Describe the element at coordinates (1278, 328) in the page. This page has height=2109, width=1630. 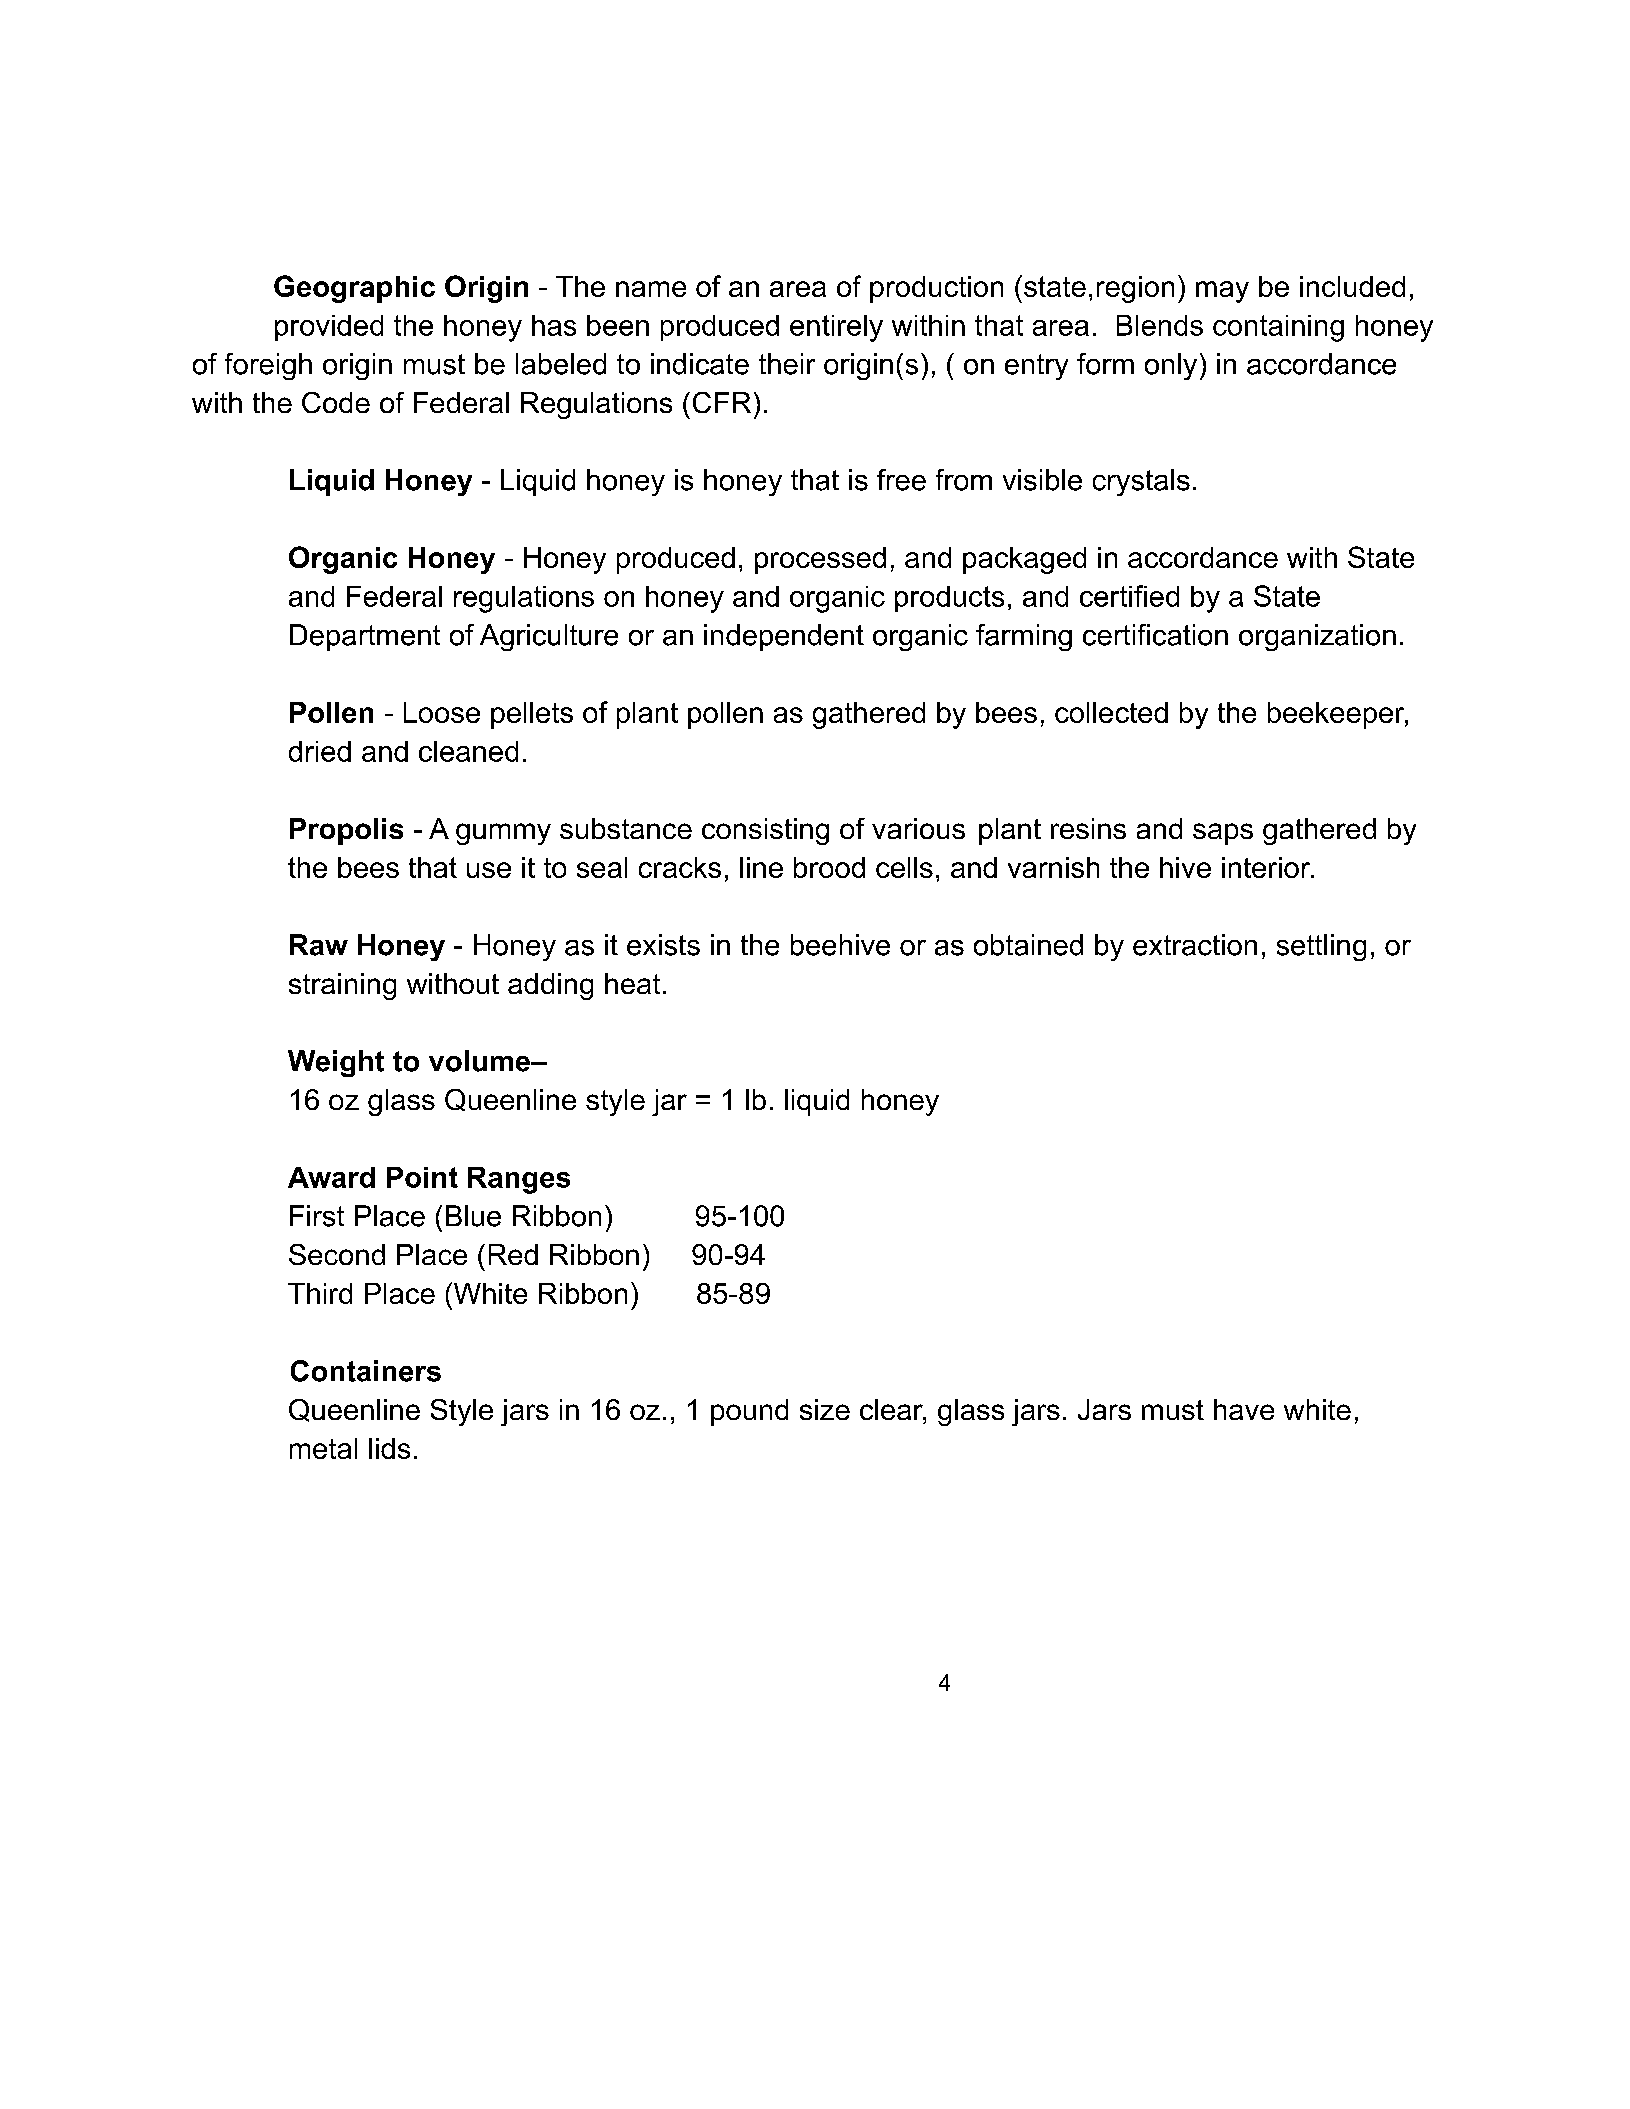
I see `containing` at that location.
